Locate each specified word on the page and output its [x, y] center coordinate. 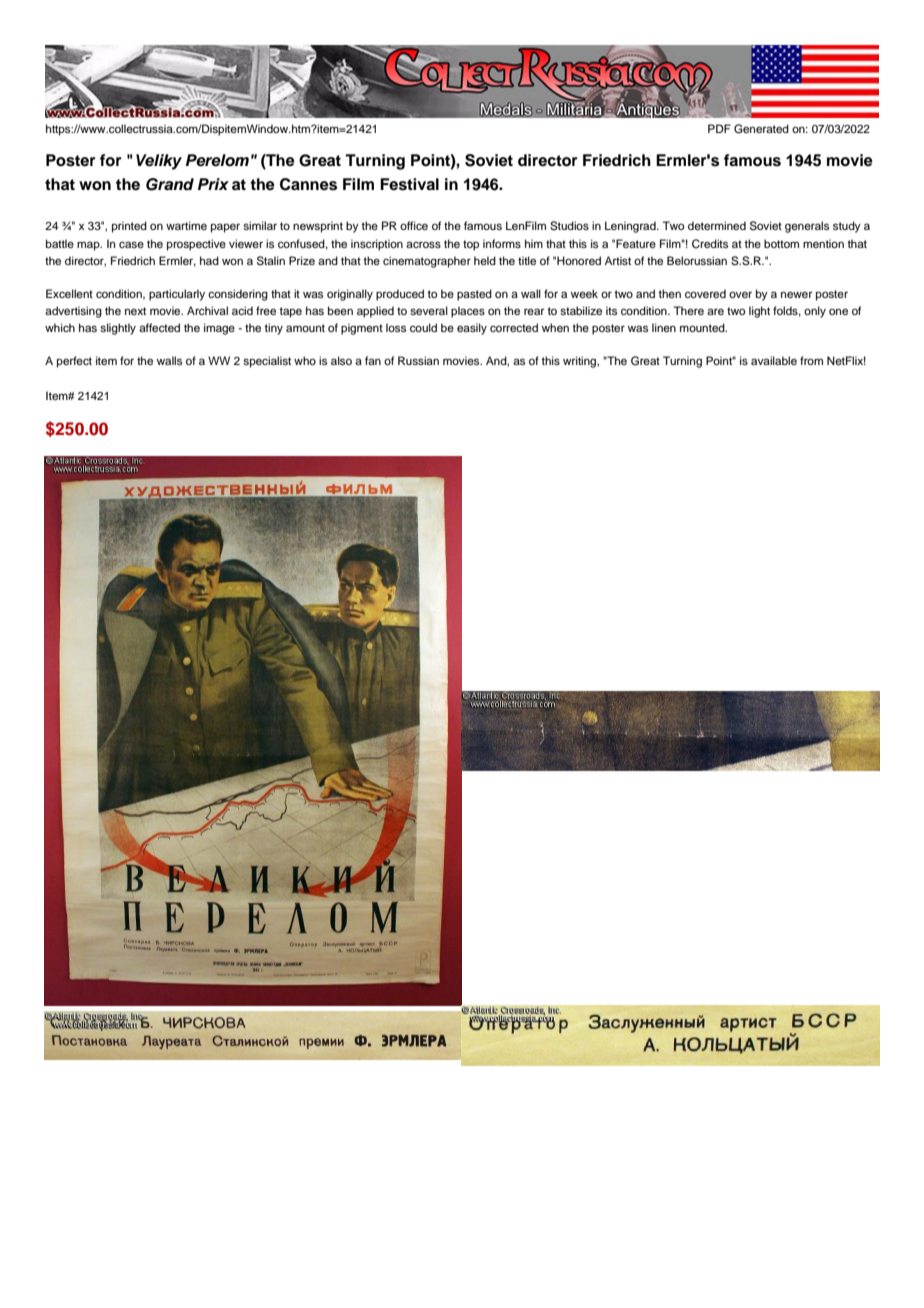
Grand [170, 184]
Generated [761, 129]
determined [717, 225]
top [471, 245]
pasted [474, 295]
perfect [74, 362]
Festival [409, 184]
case [131, 244]
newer [796, 294]
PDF [719, 128]
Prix [213, 184]
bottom [781, 243]
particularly [177, 295]
